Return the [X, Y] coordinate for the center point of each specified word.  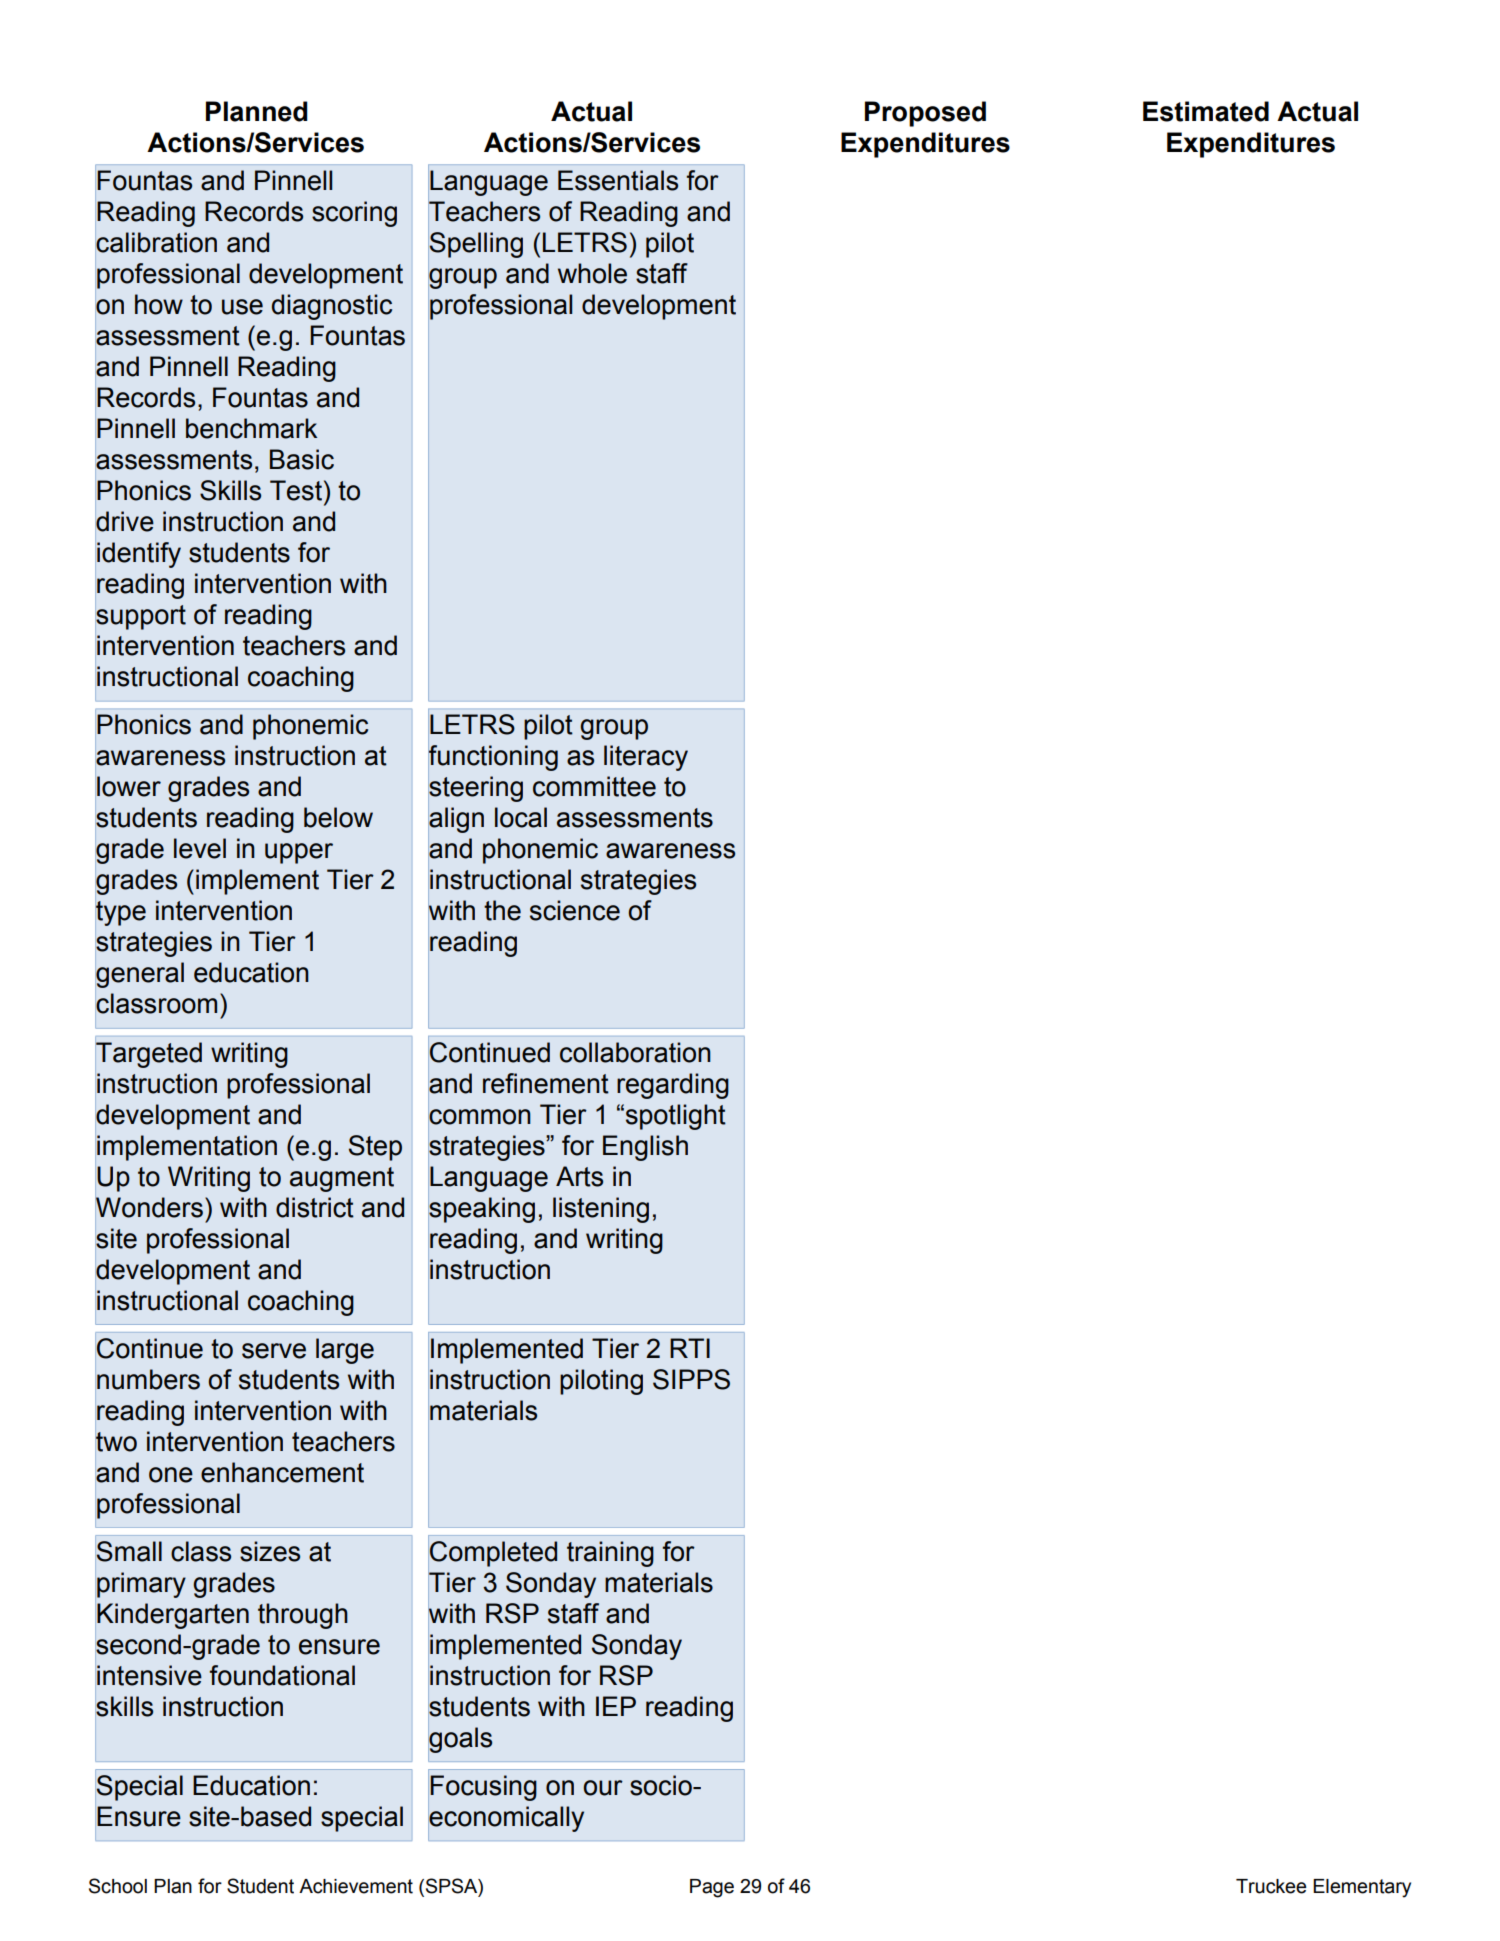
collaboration [635, 1052]
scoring [354, 214]
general [140, 975]
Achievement [356, 1886]
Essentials [618, 180]
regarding [673, 1086]
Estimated [1206, 111]
